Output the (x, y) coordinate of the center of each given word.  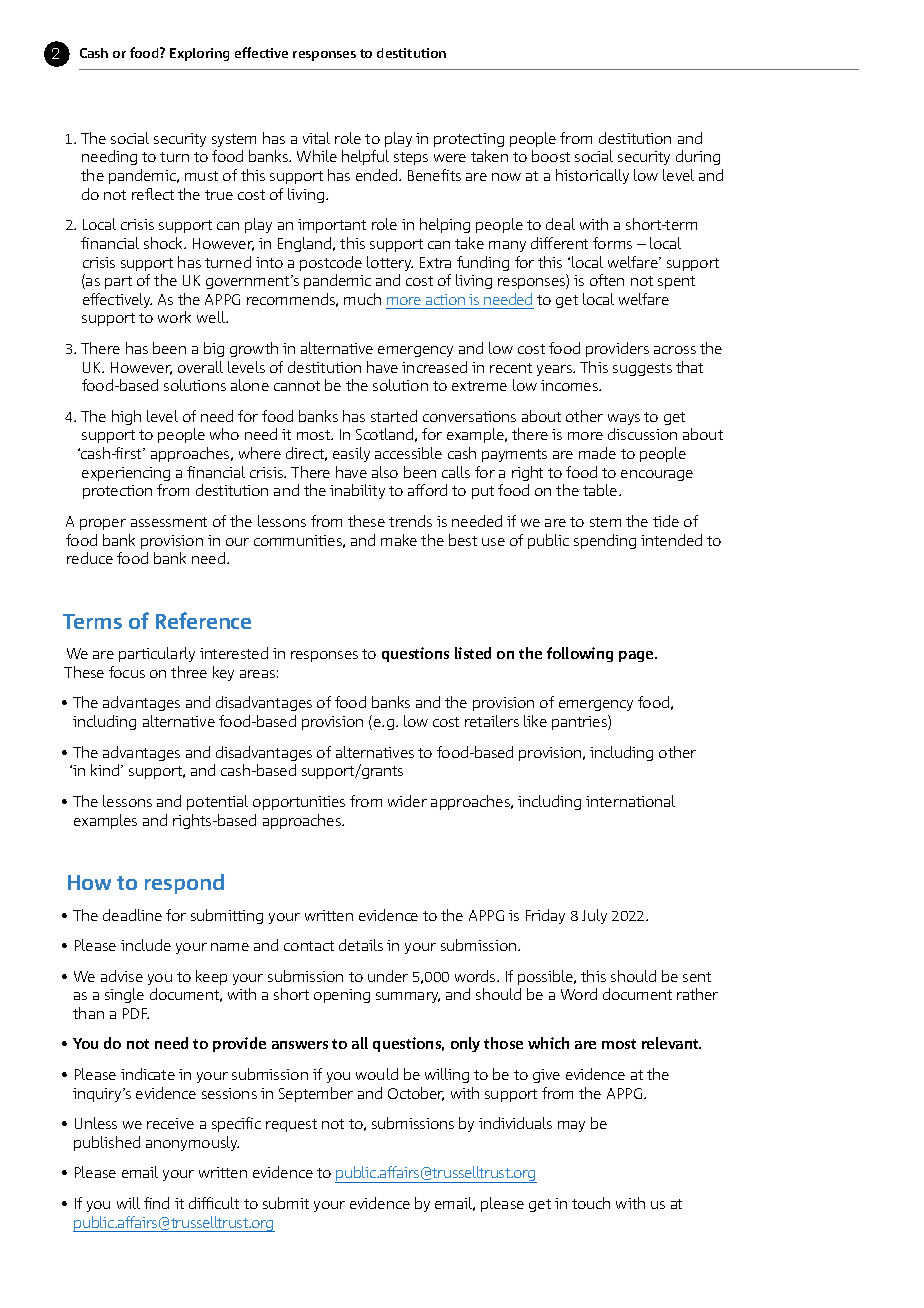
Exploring (199, 54)
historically (592, 176)
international (630, 801)
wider (407, 801)
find (156, 1203)
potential (217, 802)
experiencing (126, 474)
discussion (642, 434)
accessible (408, 453)
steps (411, 158)
